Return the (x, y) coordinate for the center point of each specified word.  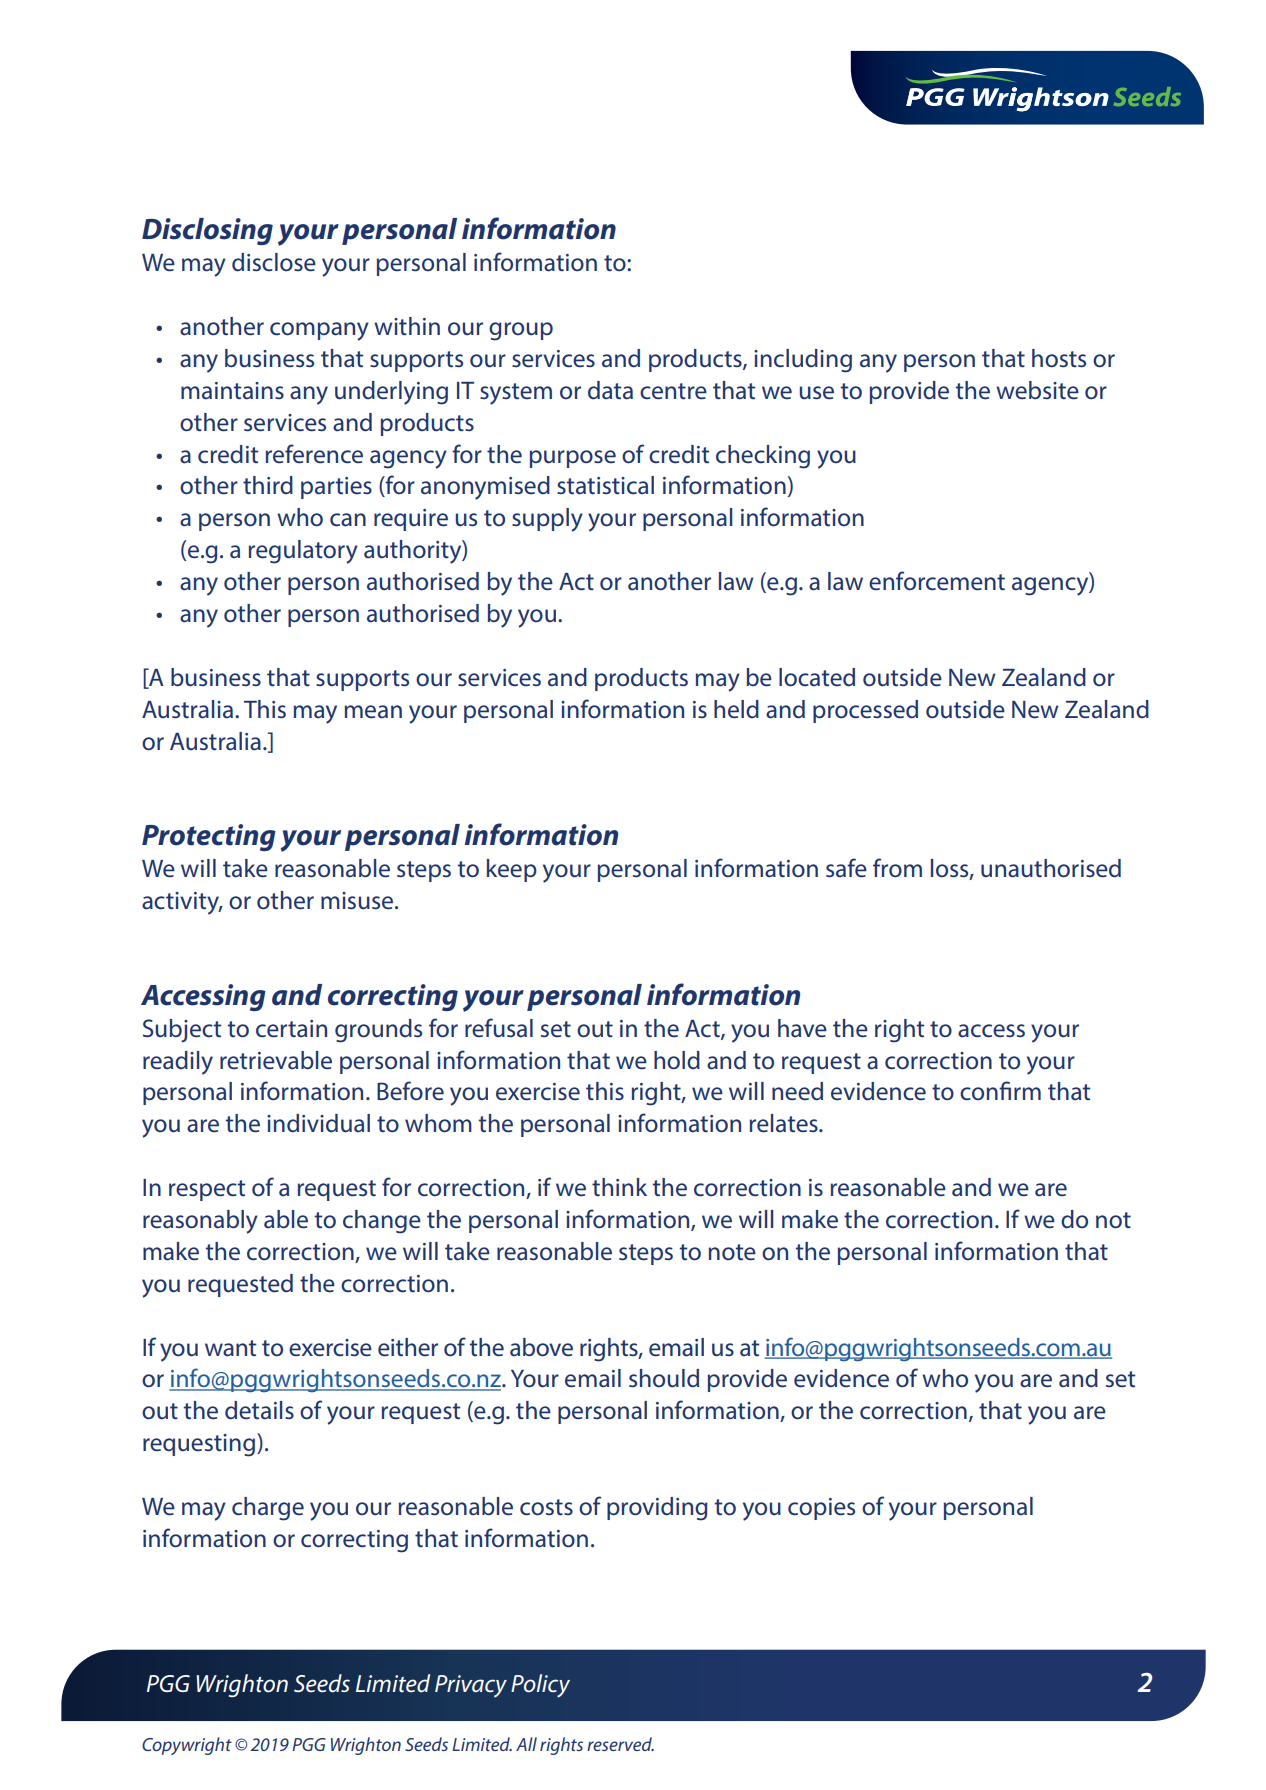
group (521, 331)
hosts (1059, 358)
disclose (274, 262)
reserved (620, 1744)
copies (821, 1509)
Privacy (471, 1686)
